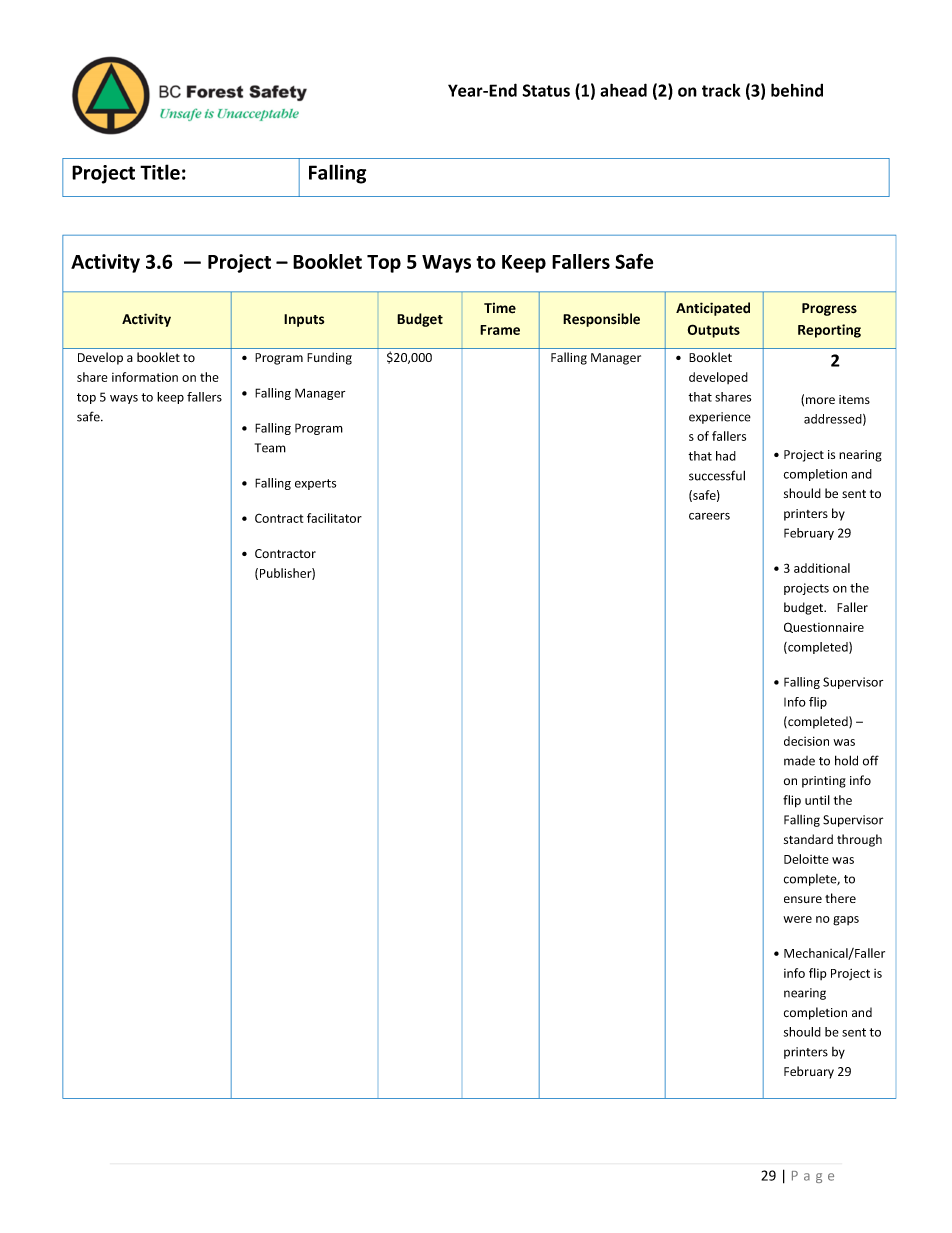 Image resolution: width=952 pixels, height=1233 pixels. Describe the element at coordinates (797, 90) in the page. I see `behind` at that location.
